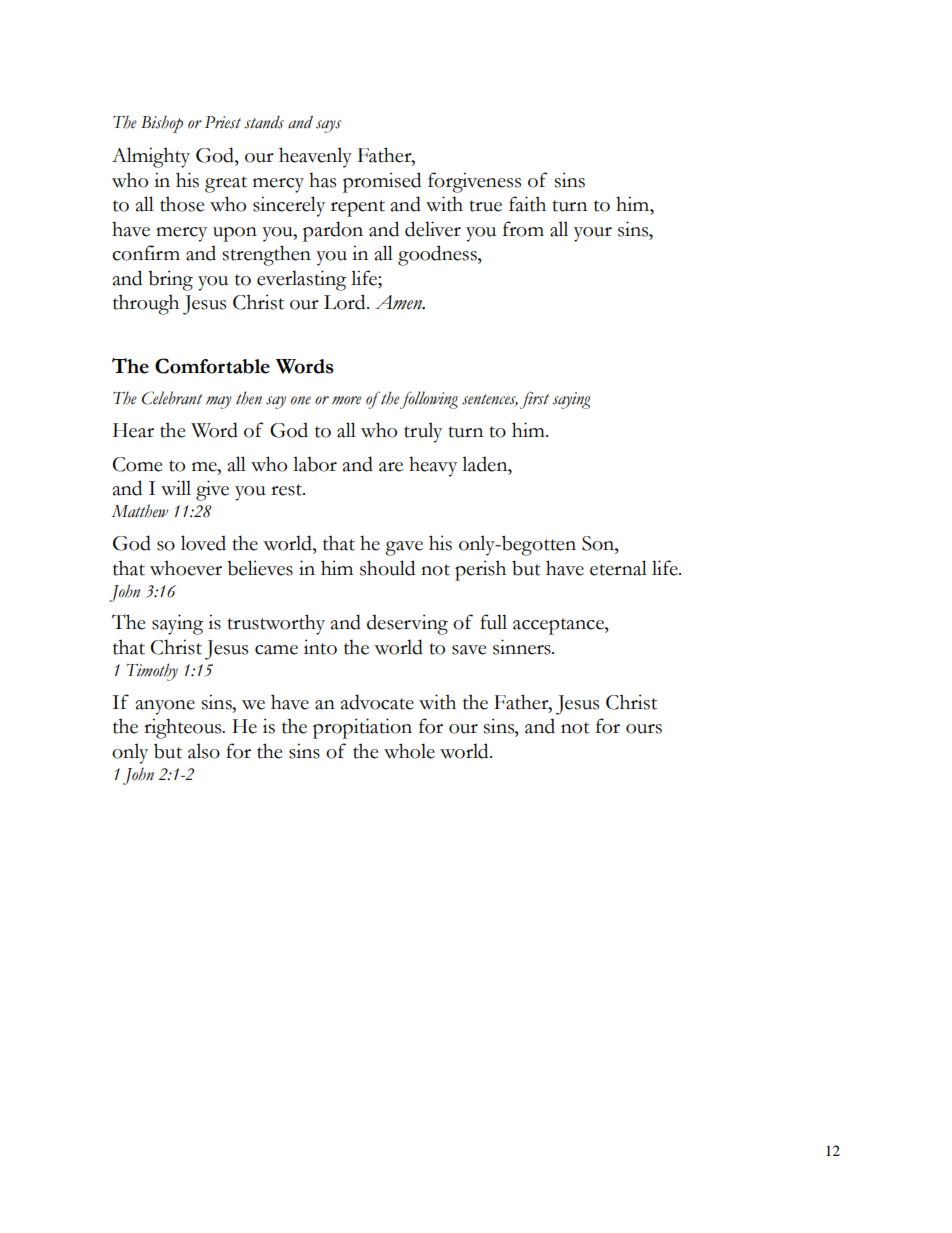  Describe the element at coordinates (527, 204) in the image. I see `faith` at that location.
